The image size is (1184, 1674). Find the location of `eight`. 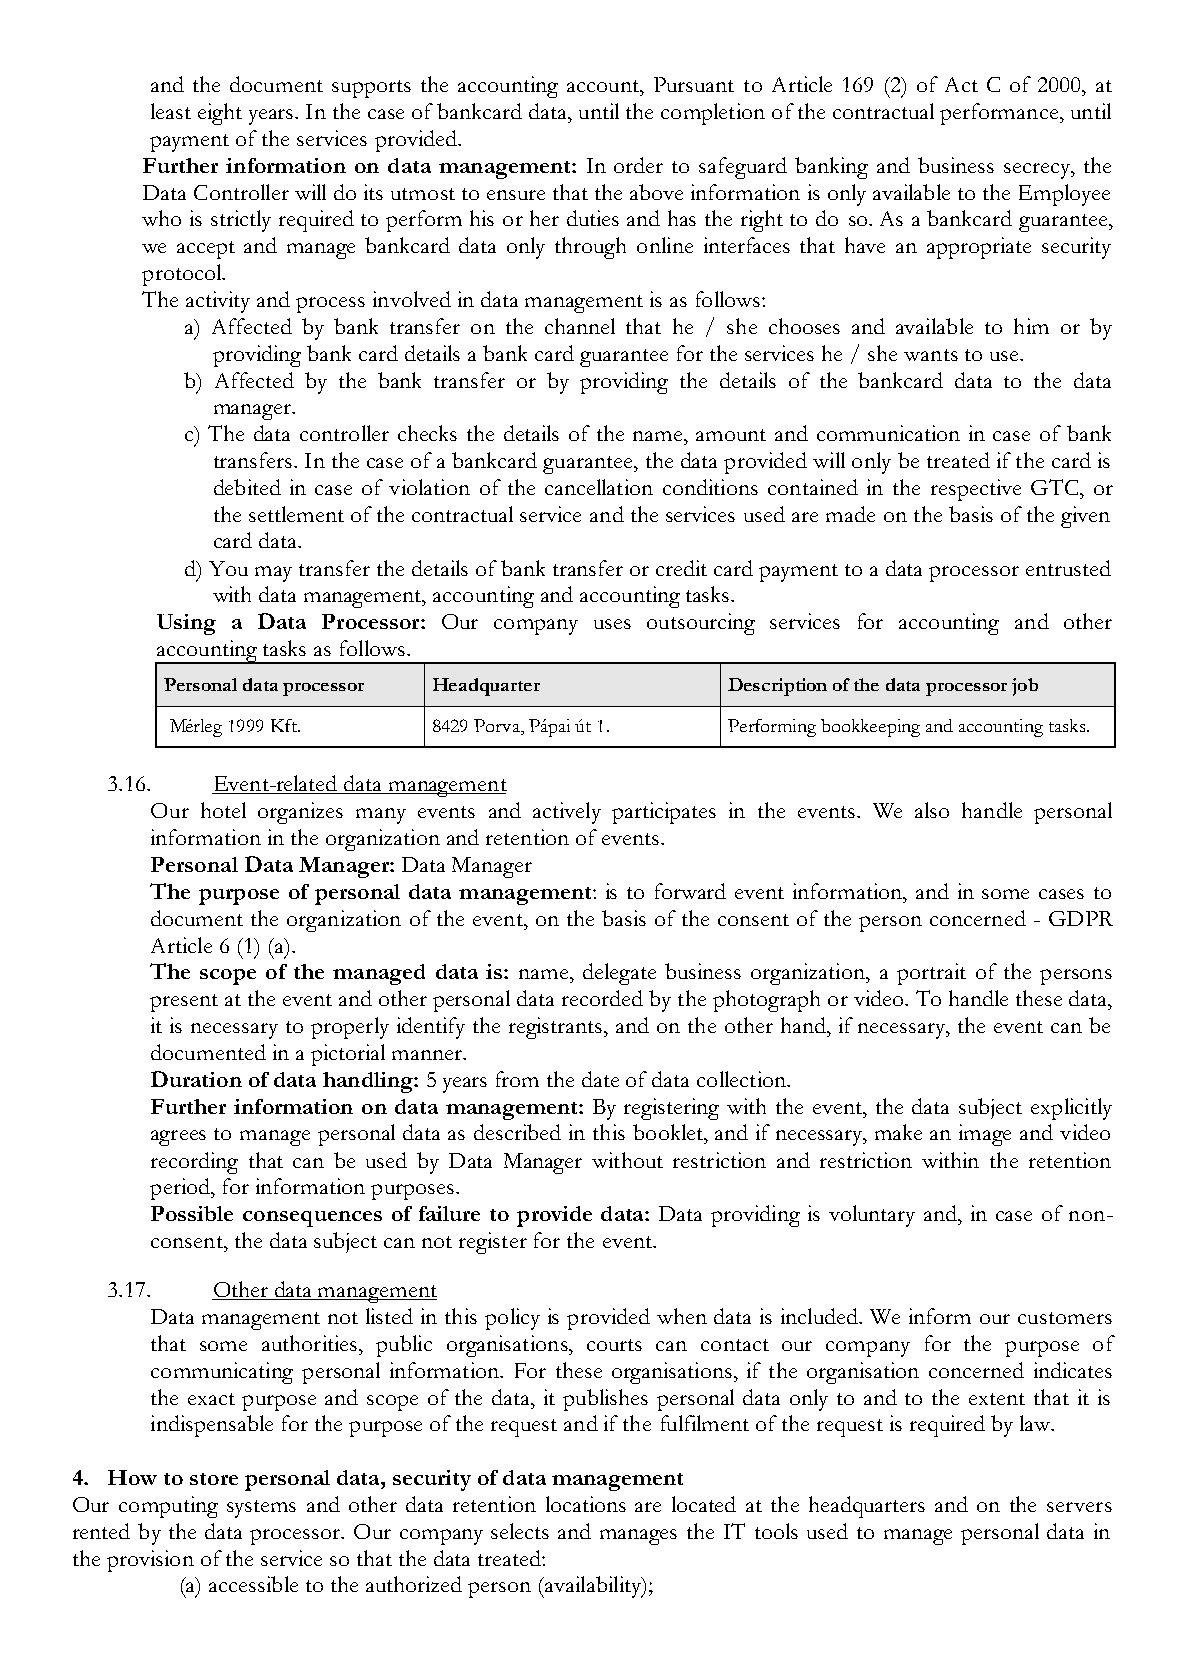

eight is located at coordinates (220, 114).
